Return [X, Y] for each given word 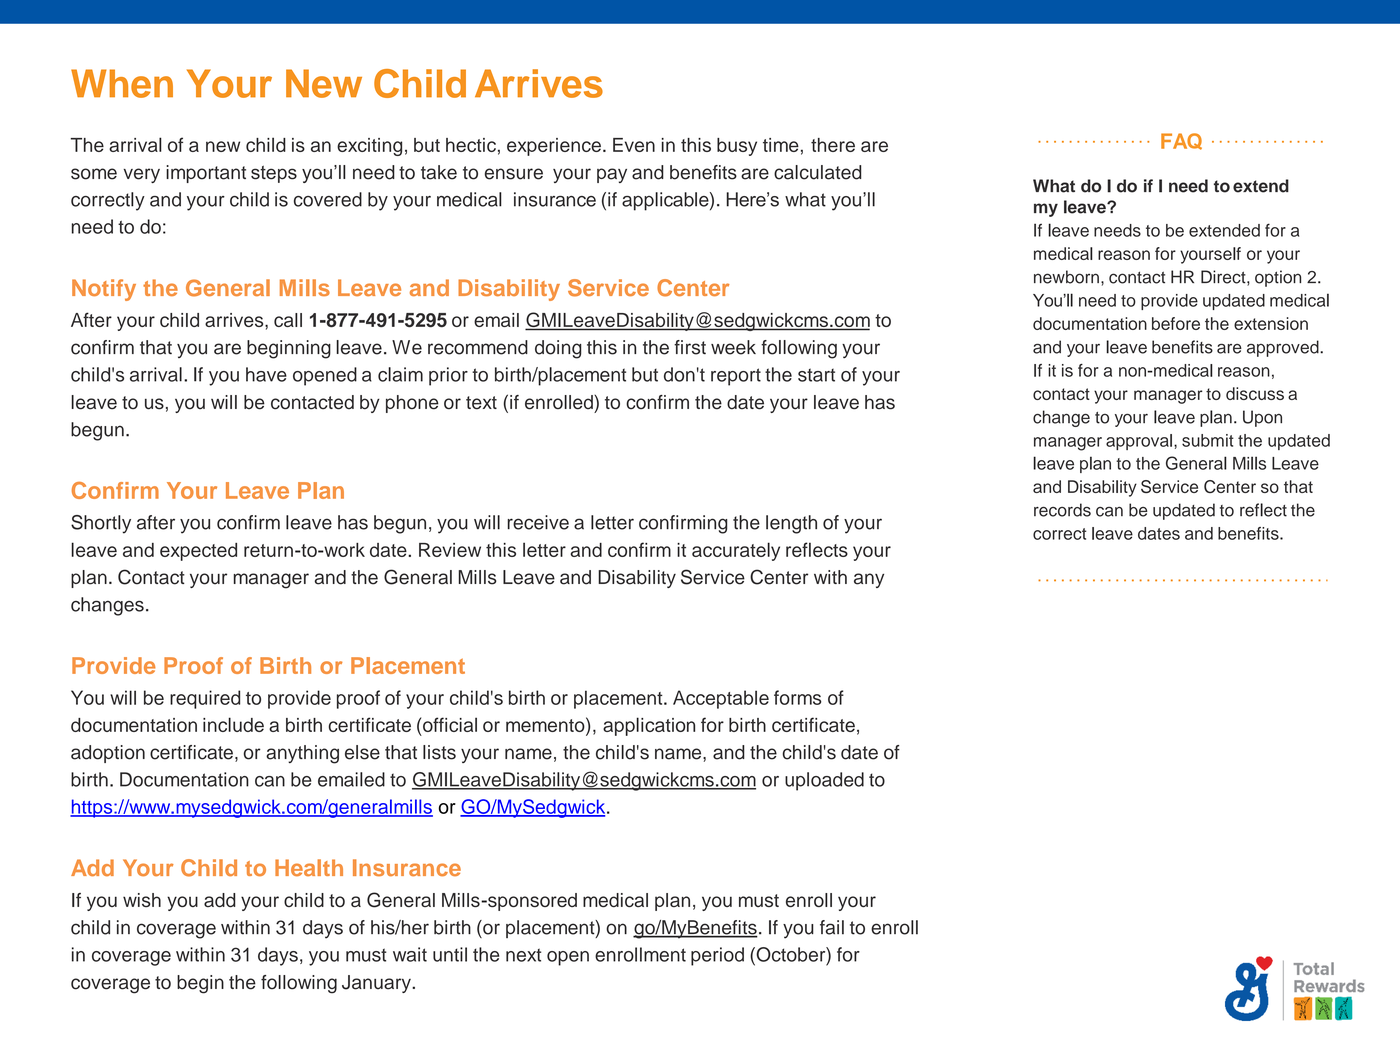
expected [198, 552]
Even [634, 145]
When [122, 83]
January [377, 984]
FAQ [1181, 141]
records [1062, 510]
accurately [736, 551]
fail [832, 927]
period [717, 956]
